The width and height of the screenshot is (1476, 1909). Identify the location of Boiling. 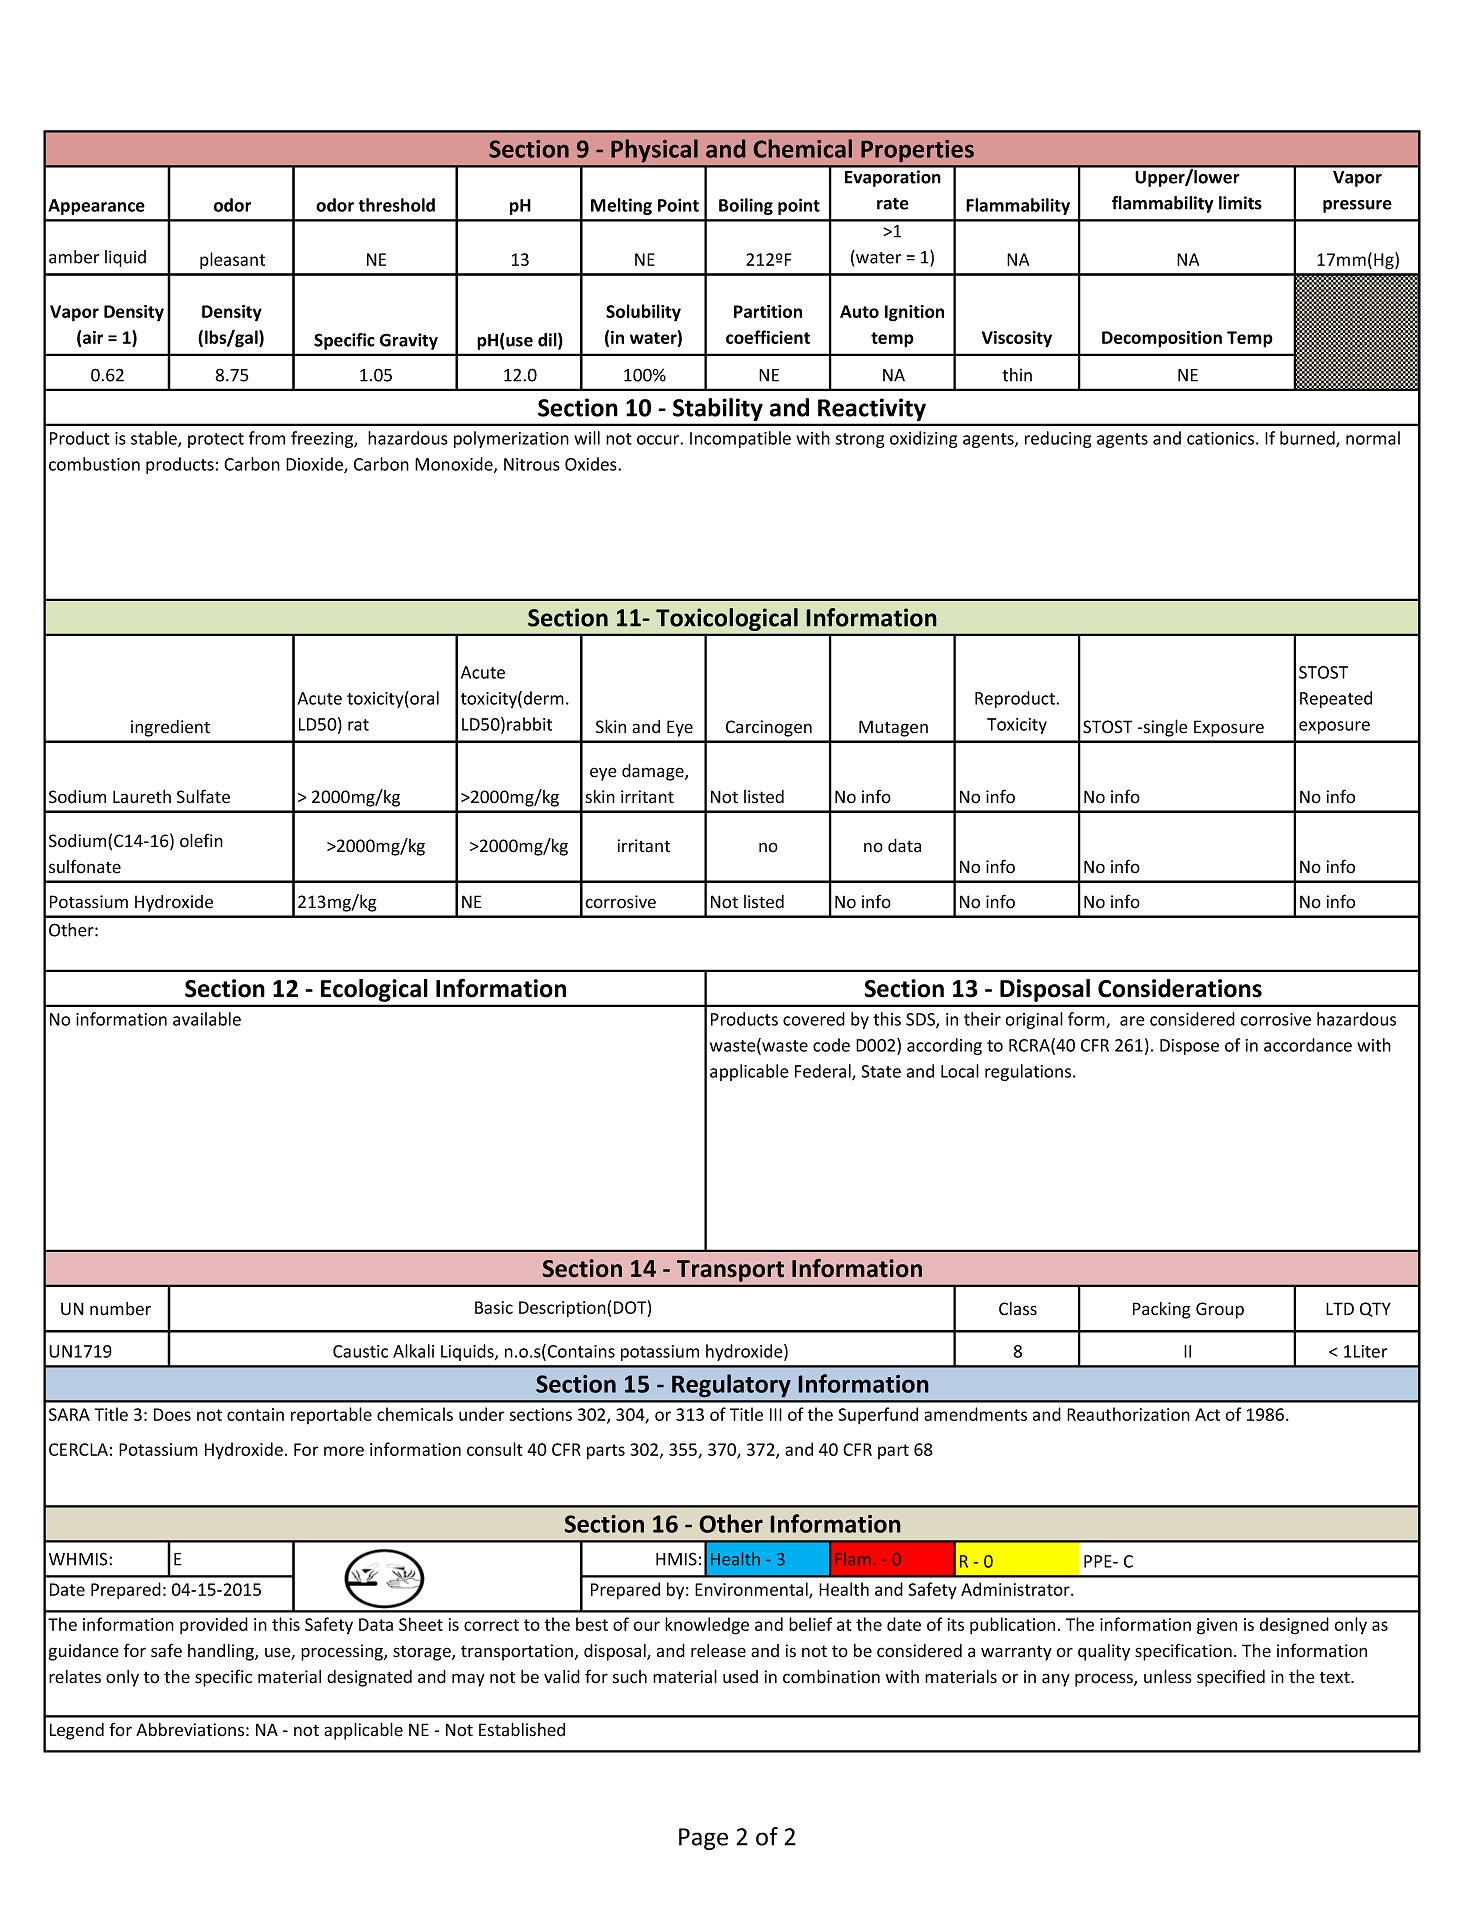
(746, 206).
